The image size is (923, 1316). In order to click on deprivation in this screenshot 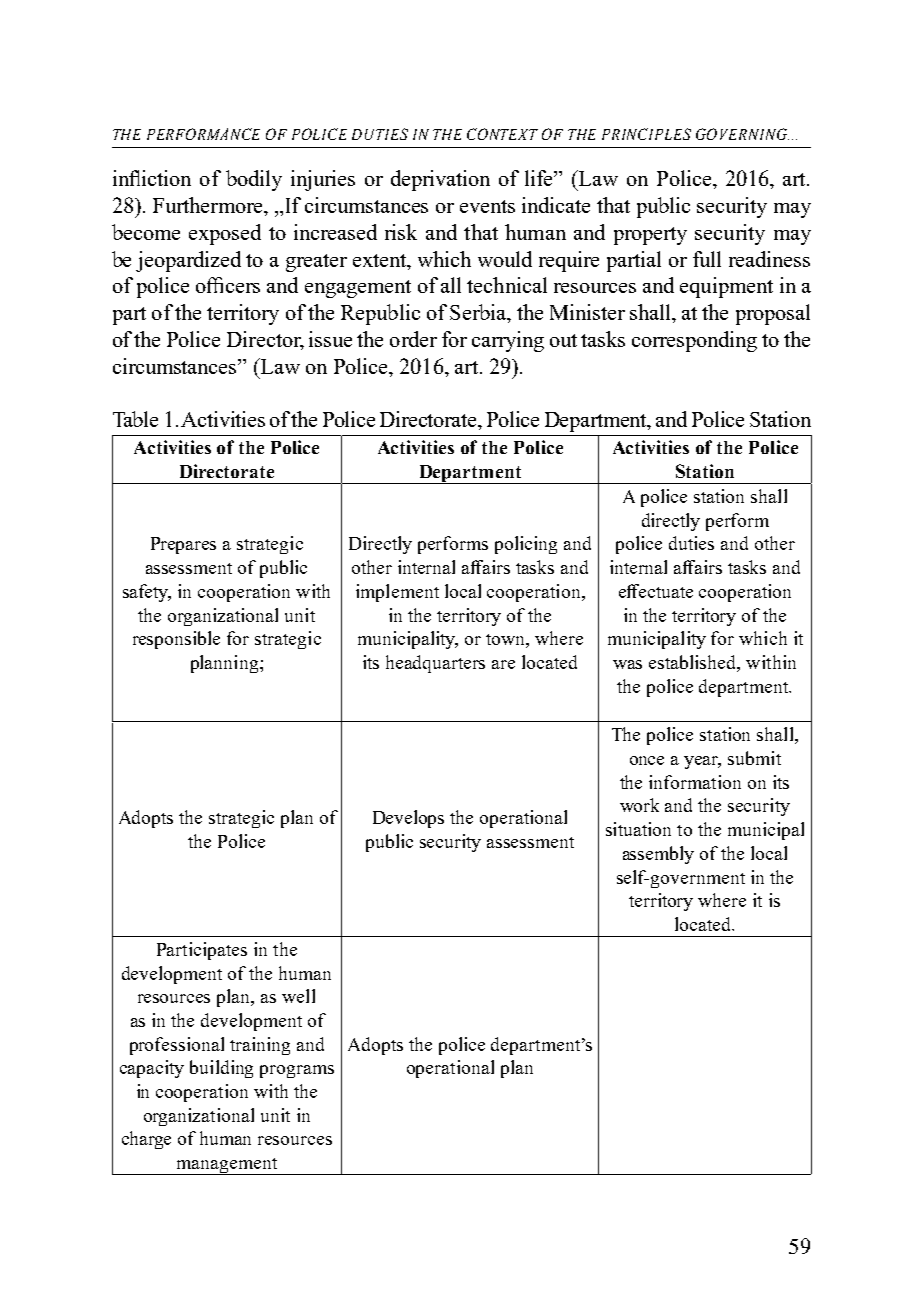, I will do `click(440, 180)`.
